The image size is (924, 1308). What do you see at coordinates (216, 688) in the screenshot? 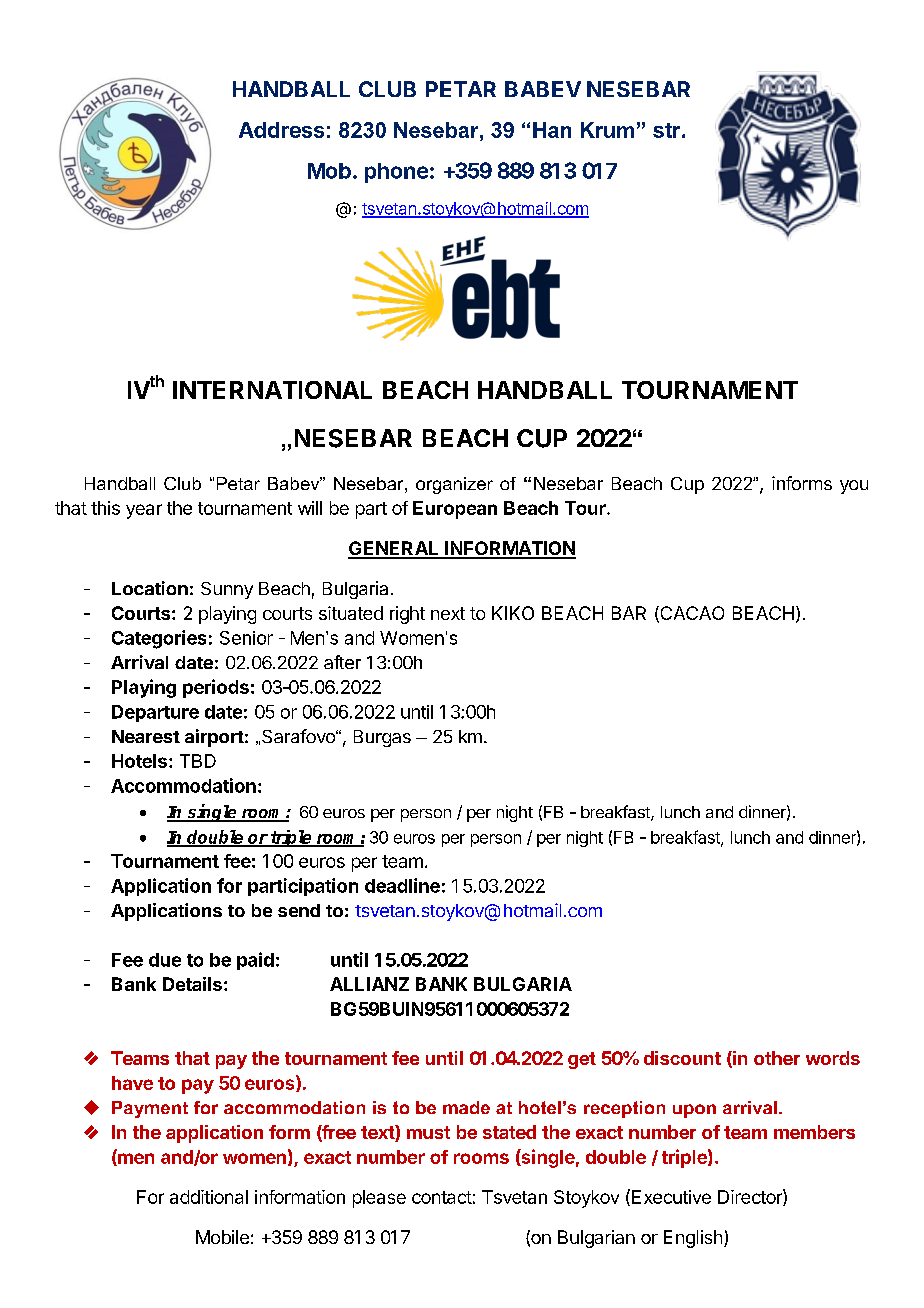
I see `periods` at bounding box center [216, 688].
